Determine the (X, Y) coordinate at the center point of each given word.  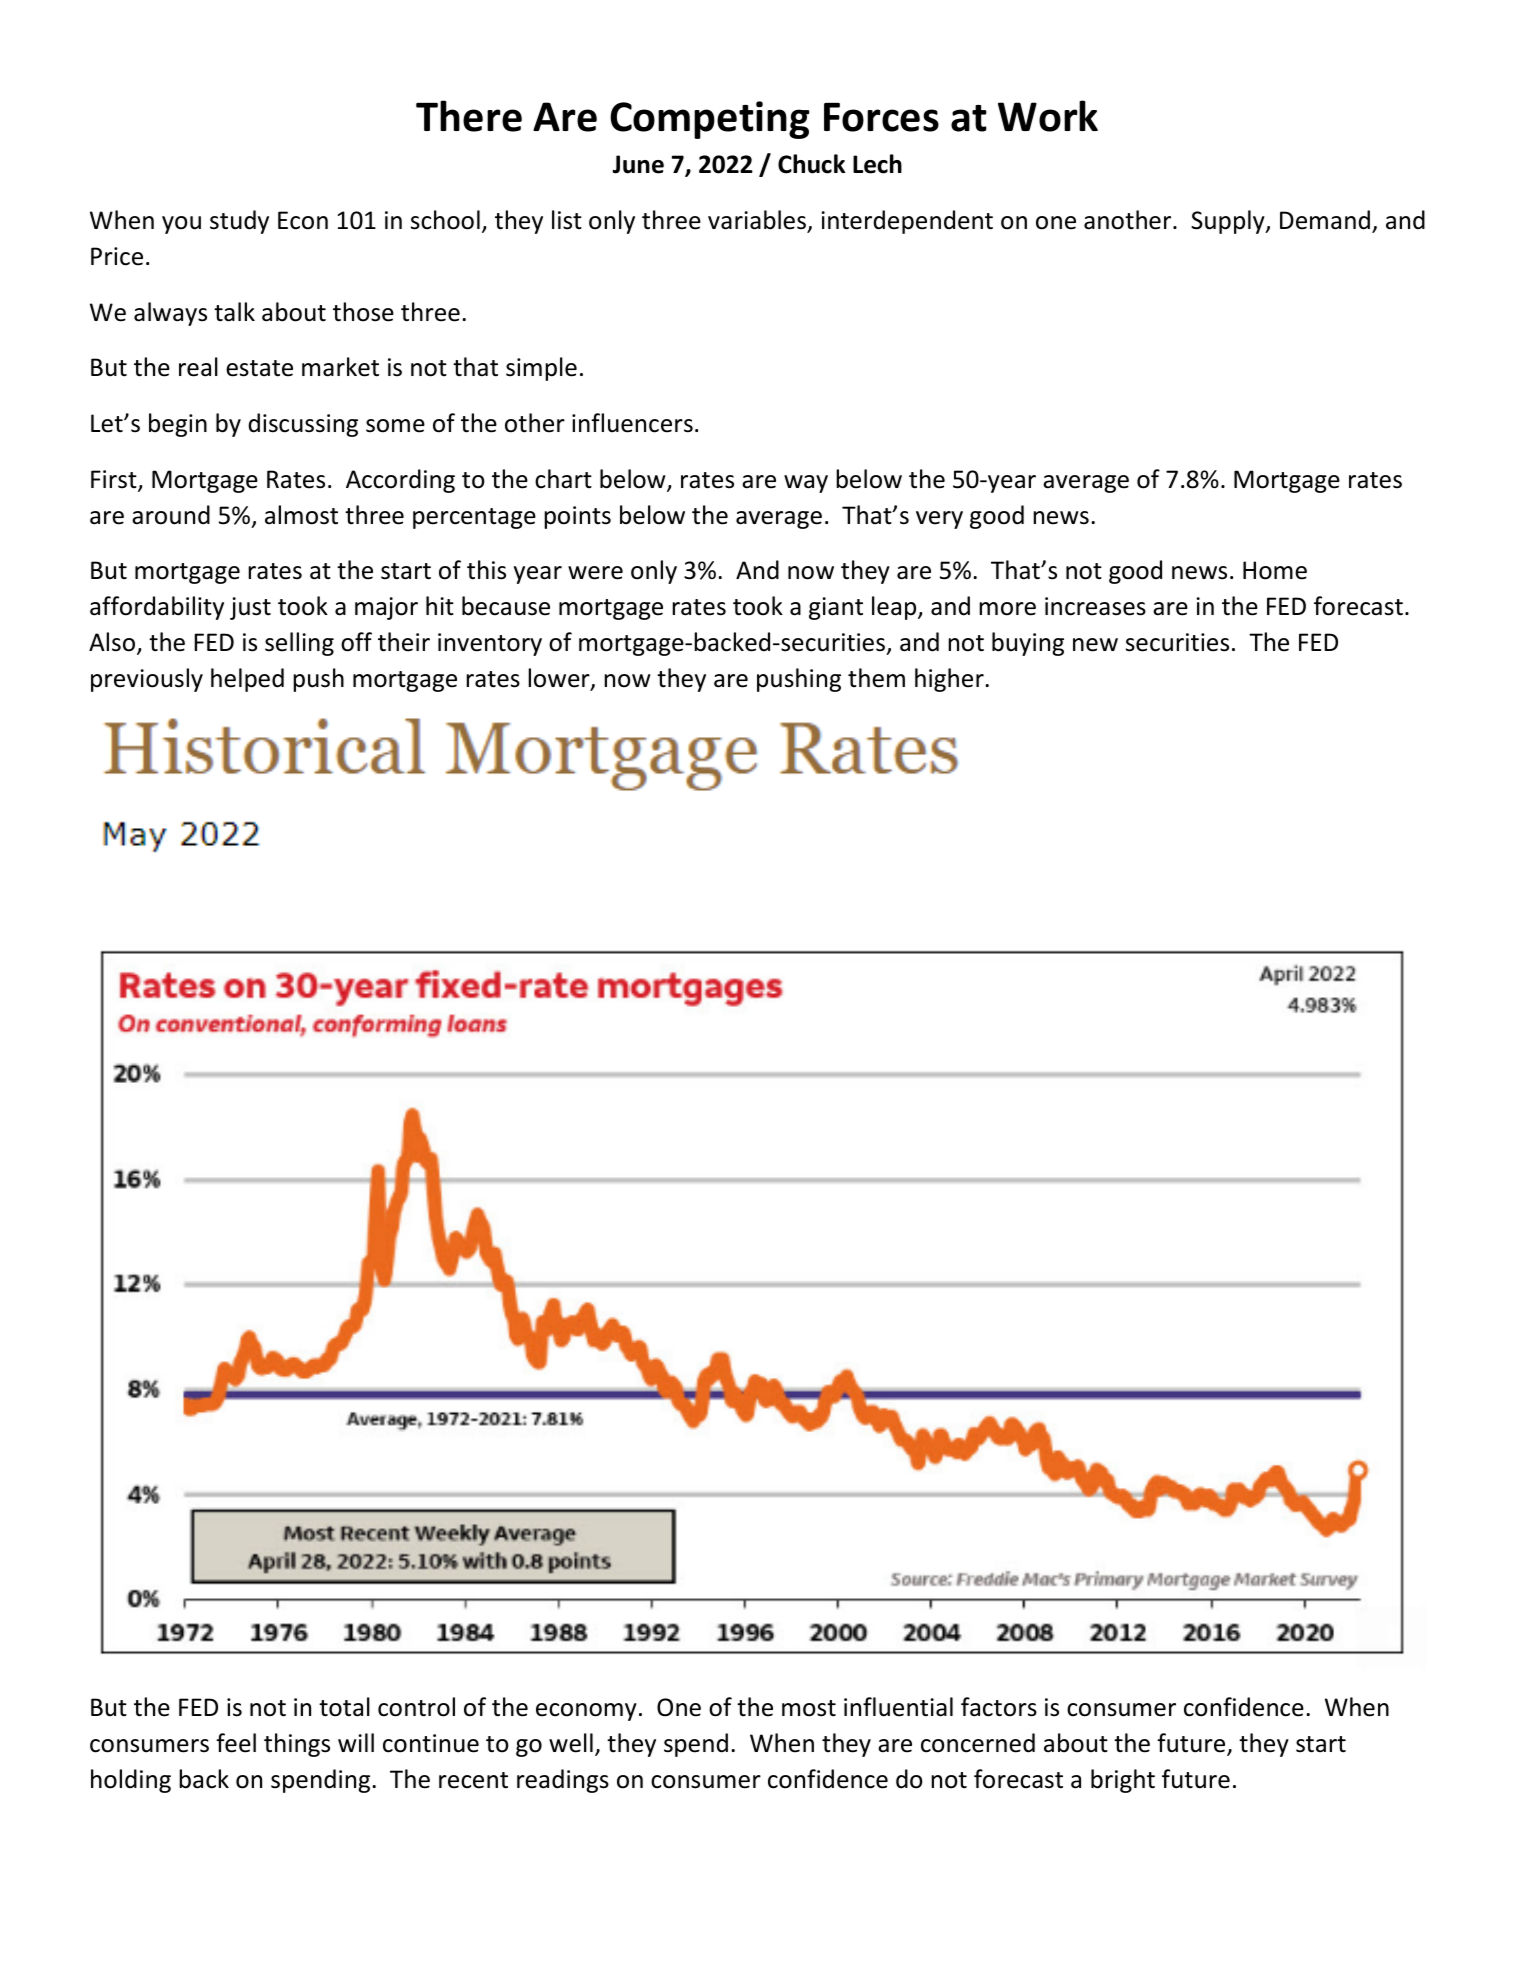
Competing (710, 120)
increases (1095, 606)
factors (999, 1707)
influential (898, 1707)
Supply (1229, 222)
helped (247, 680)
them (876, 678)
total (344, 1707)
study (239, 222)
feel (236, 1743)
